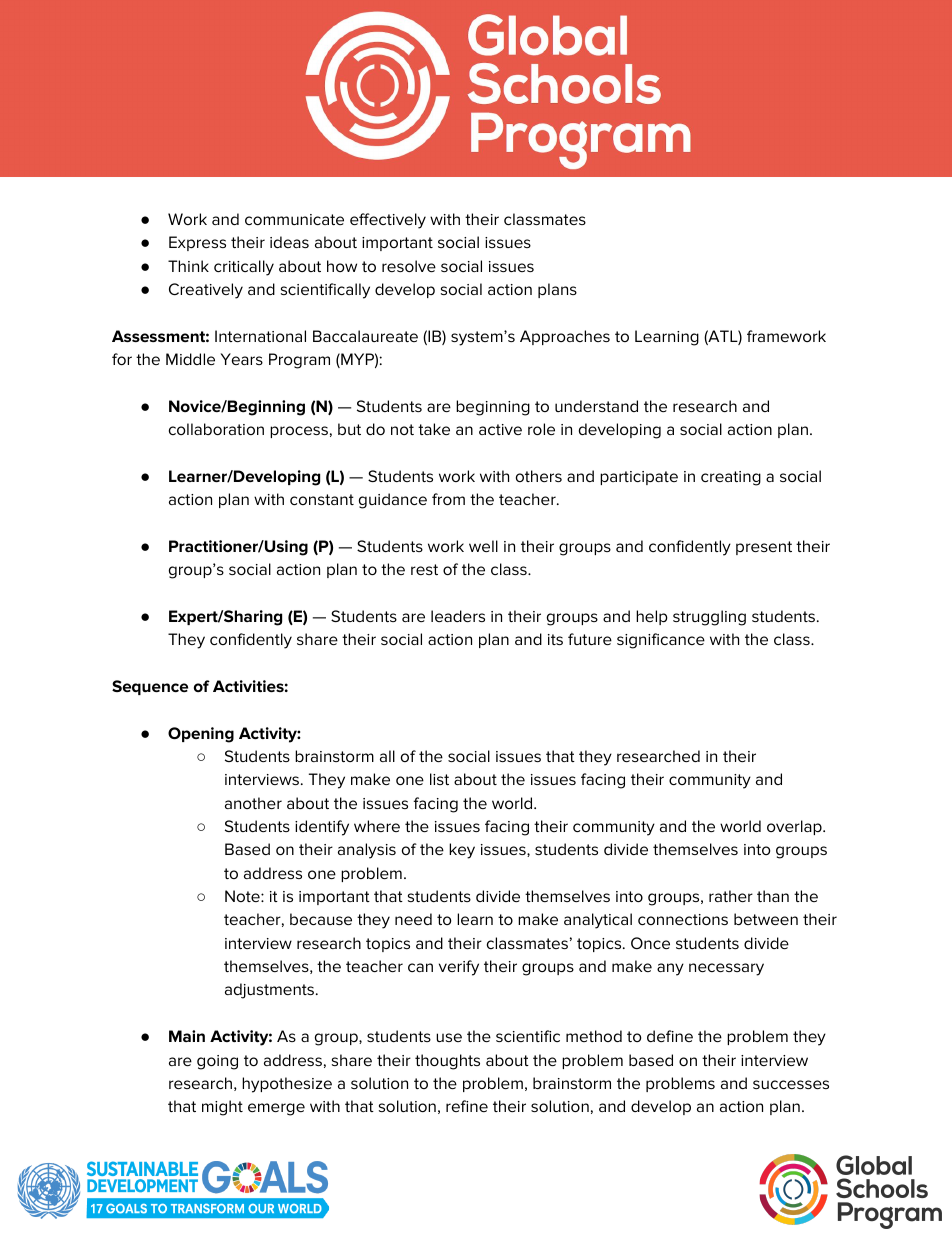 The image size is (952, 1233). What do you see at coordinates (409, 266) in the document?
I see `resolve` at bounding box center [409, 266].
